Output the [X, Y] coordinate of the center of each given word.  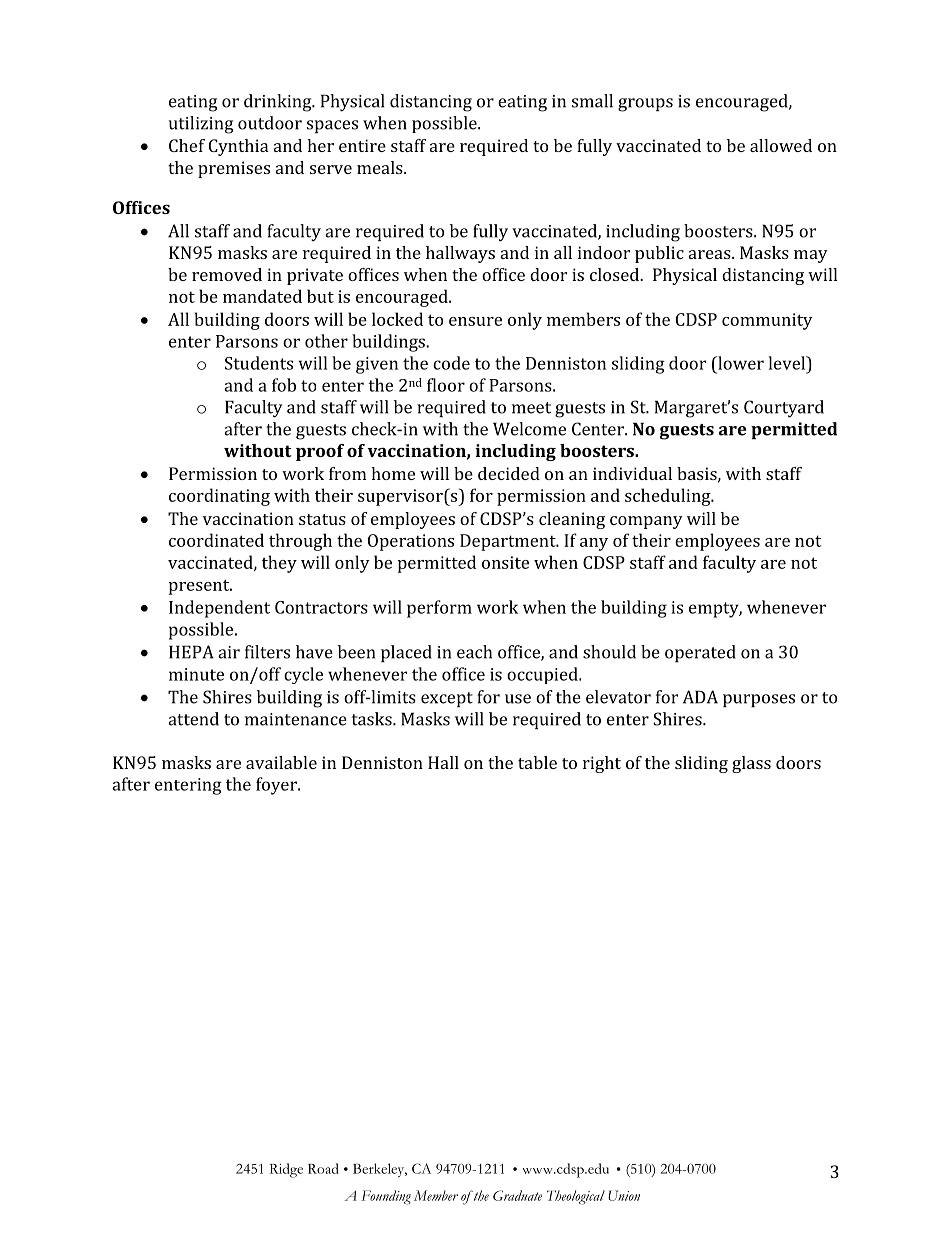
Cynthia [238, 147]
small [592, 101]
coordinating [219, 497]
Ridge [286, 1170]
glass [751, 764]
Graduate [517, 1195]
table [537, 762]
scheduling [669, 497]
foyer [277, 786]
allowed [781, 145]
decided [509, 473]
